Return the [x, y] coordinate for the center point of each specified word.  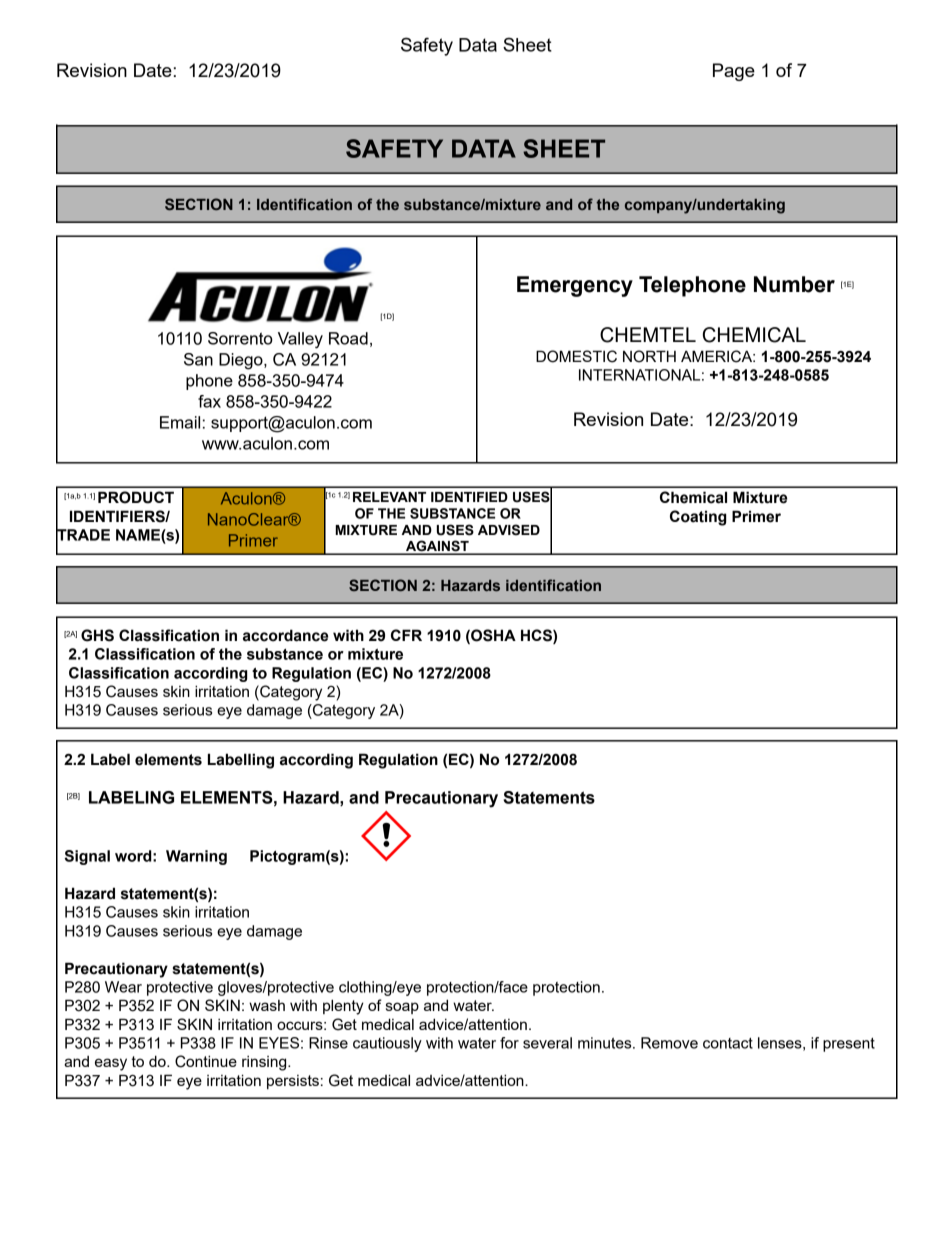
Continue [206, 1061]
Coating [698, 518]
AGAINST [437, 547]
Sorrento [240, 338]
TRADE [83, 535]
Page [734, 72]
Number [794, 284]
